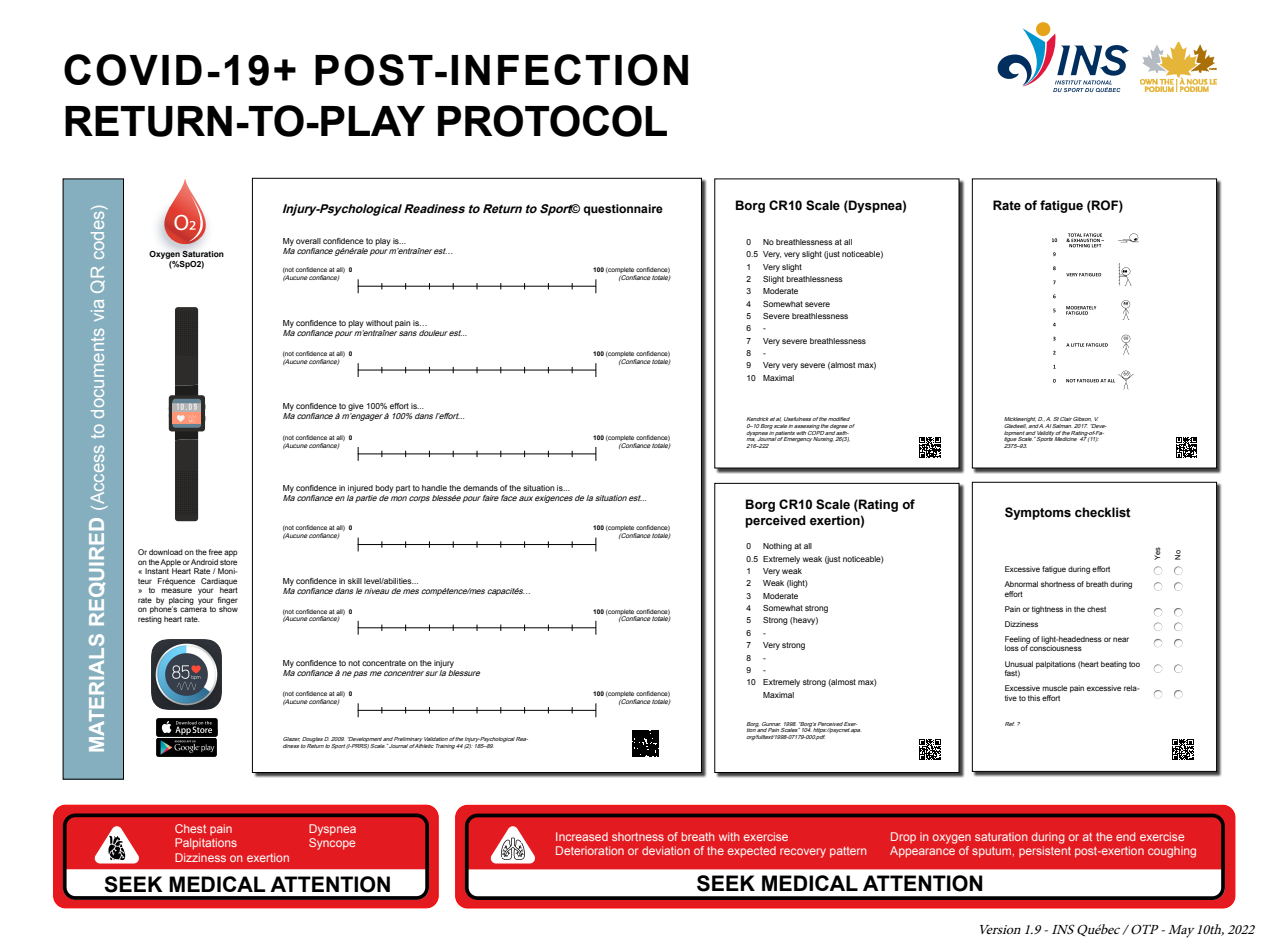  Describe the element at coordinates (552, 121) in the screenshot. I see `PROTOCOL` at that location.
